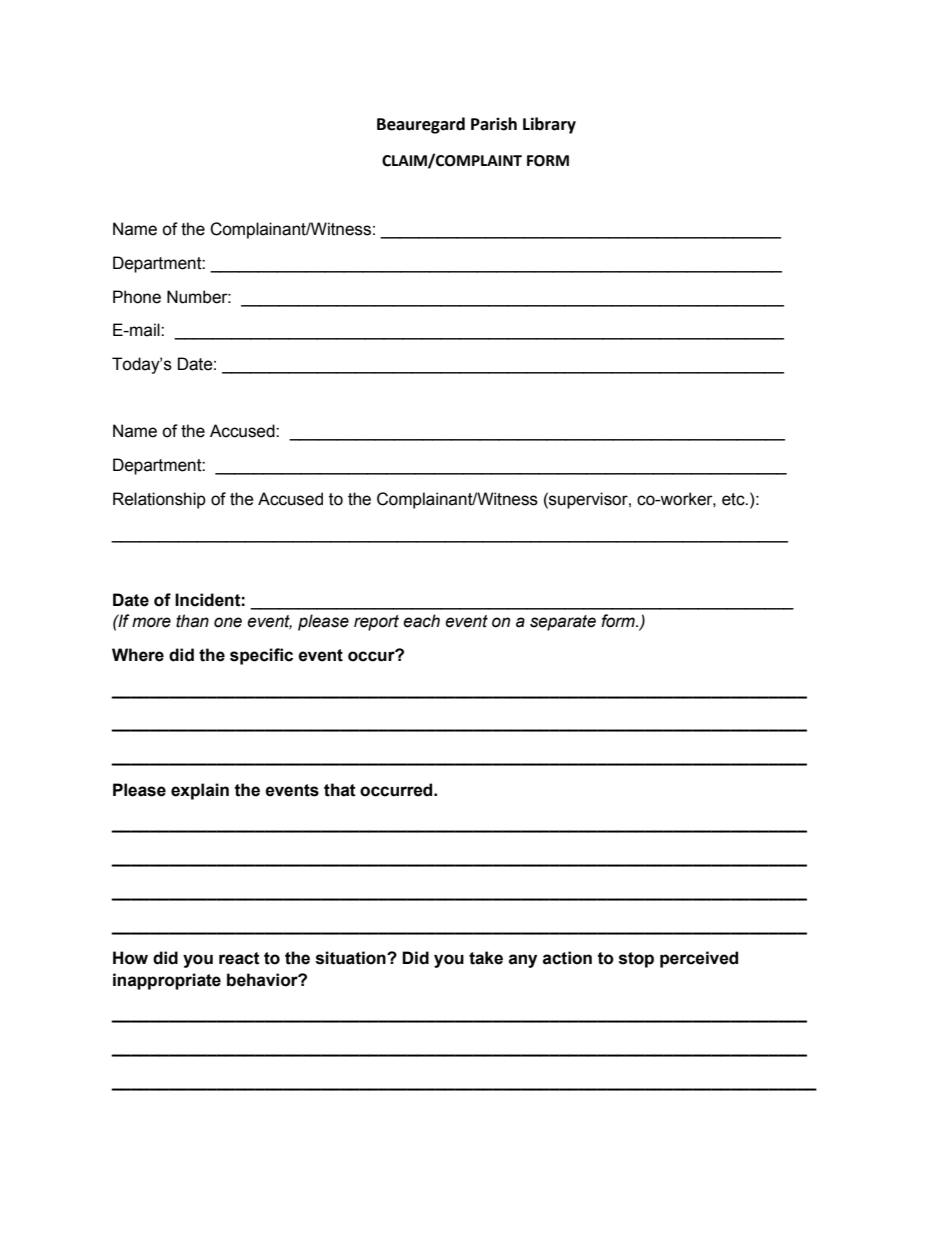 This document has width=952, height=1233. Describe the element at coordinates (376, 623) in the document. I see `report` at that location.
